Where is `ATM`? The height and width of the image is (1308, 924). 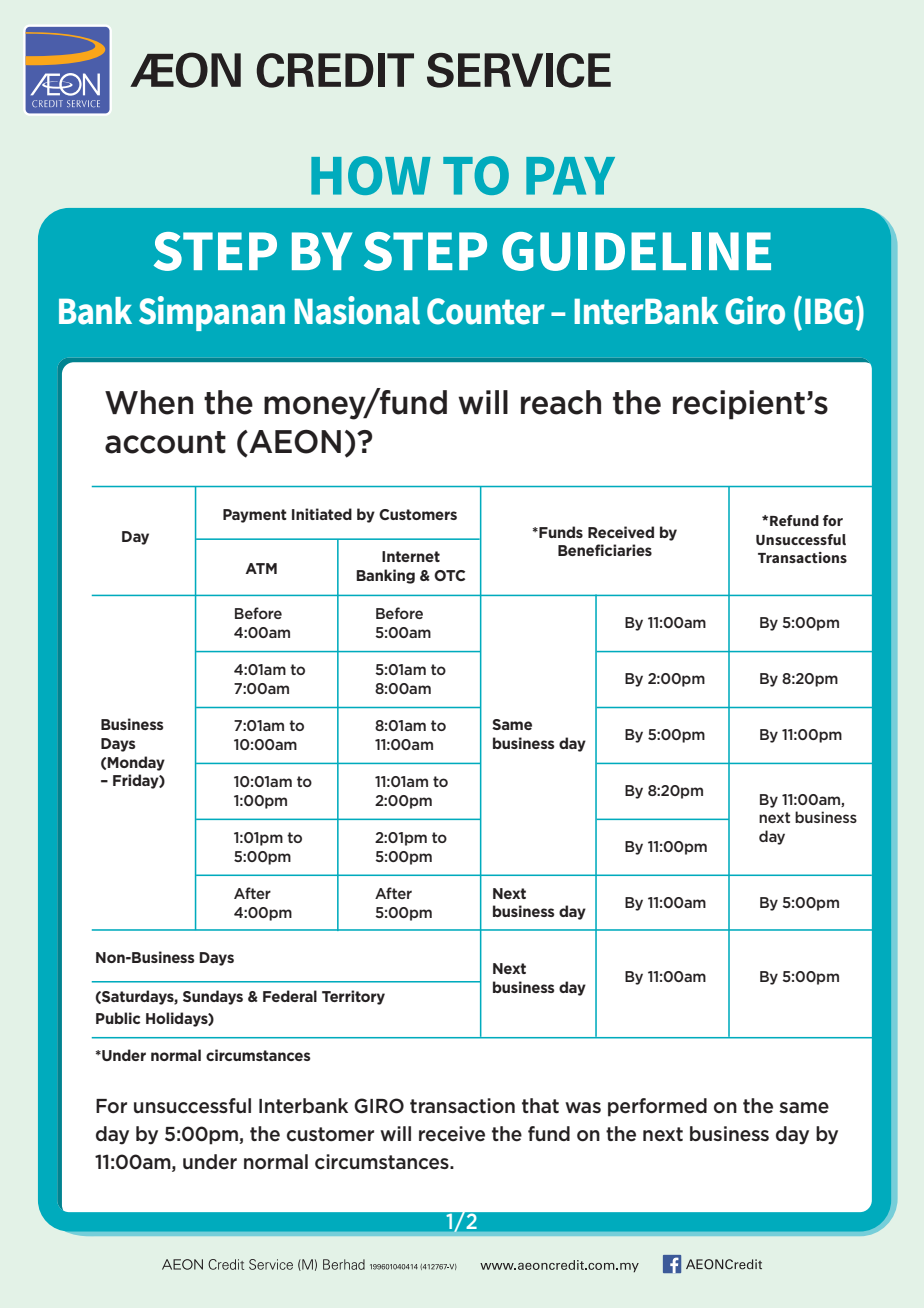
ATM is located at coordinates (261, 568).
